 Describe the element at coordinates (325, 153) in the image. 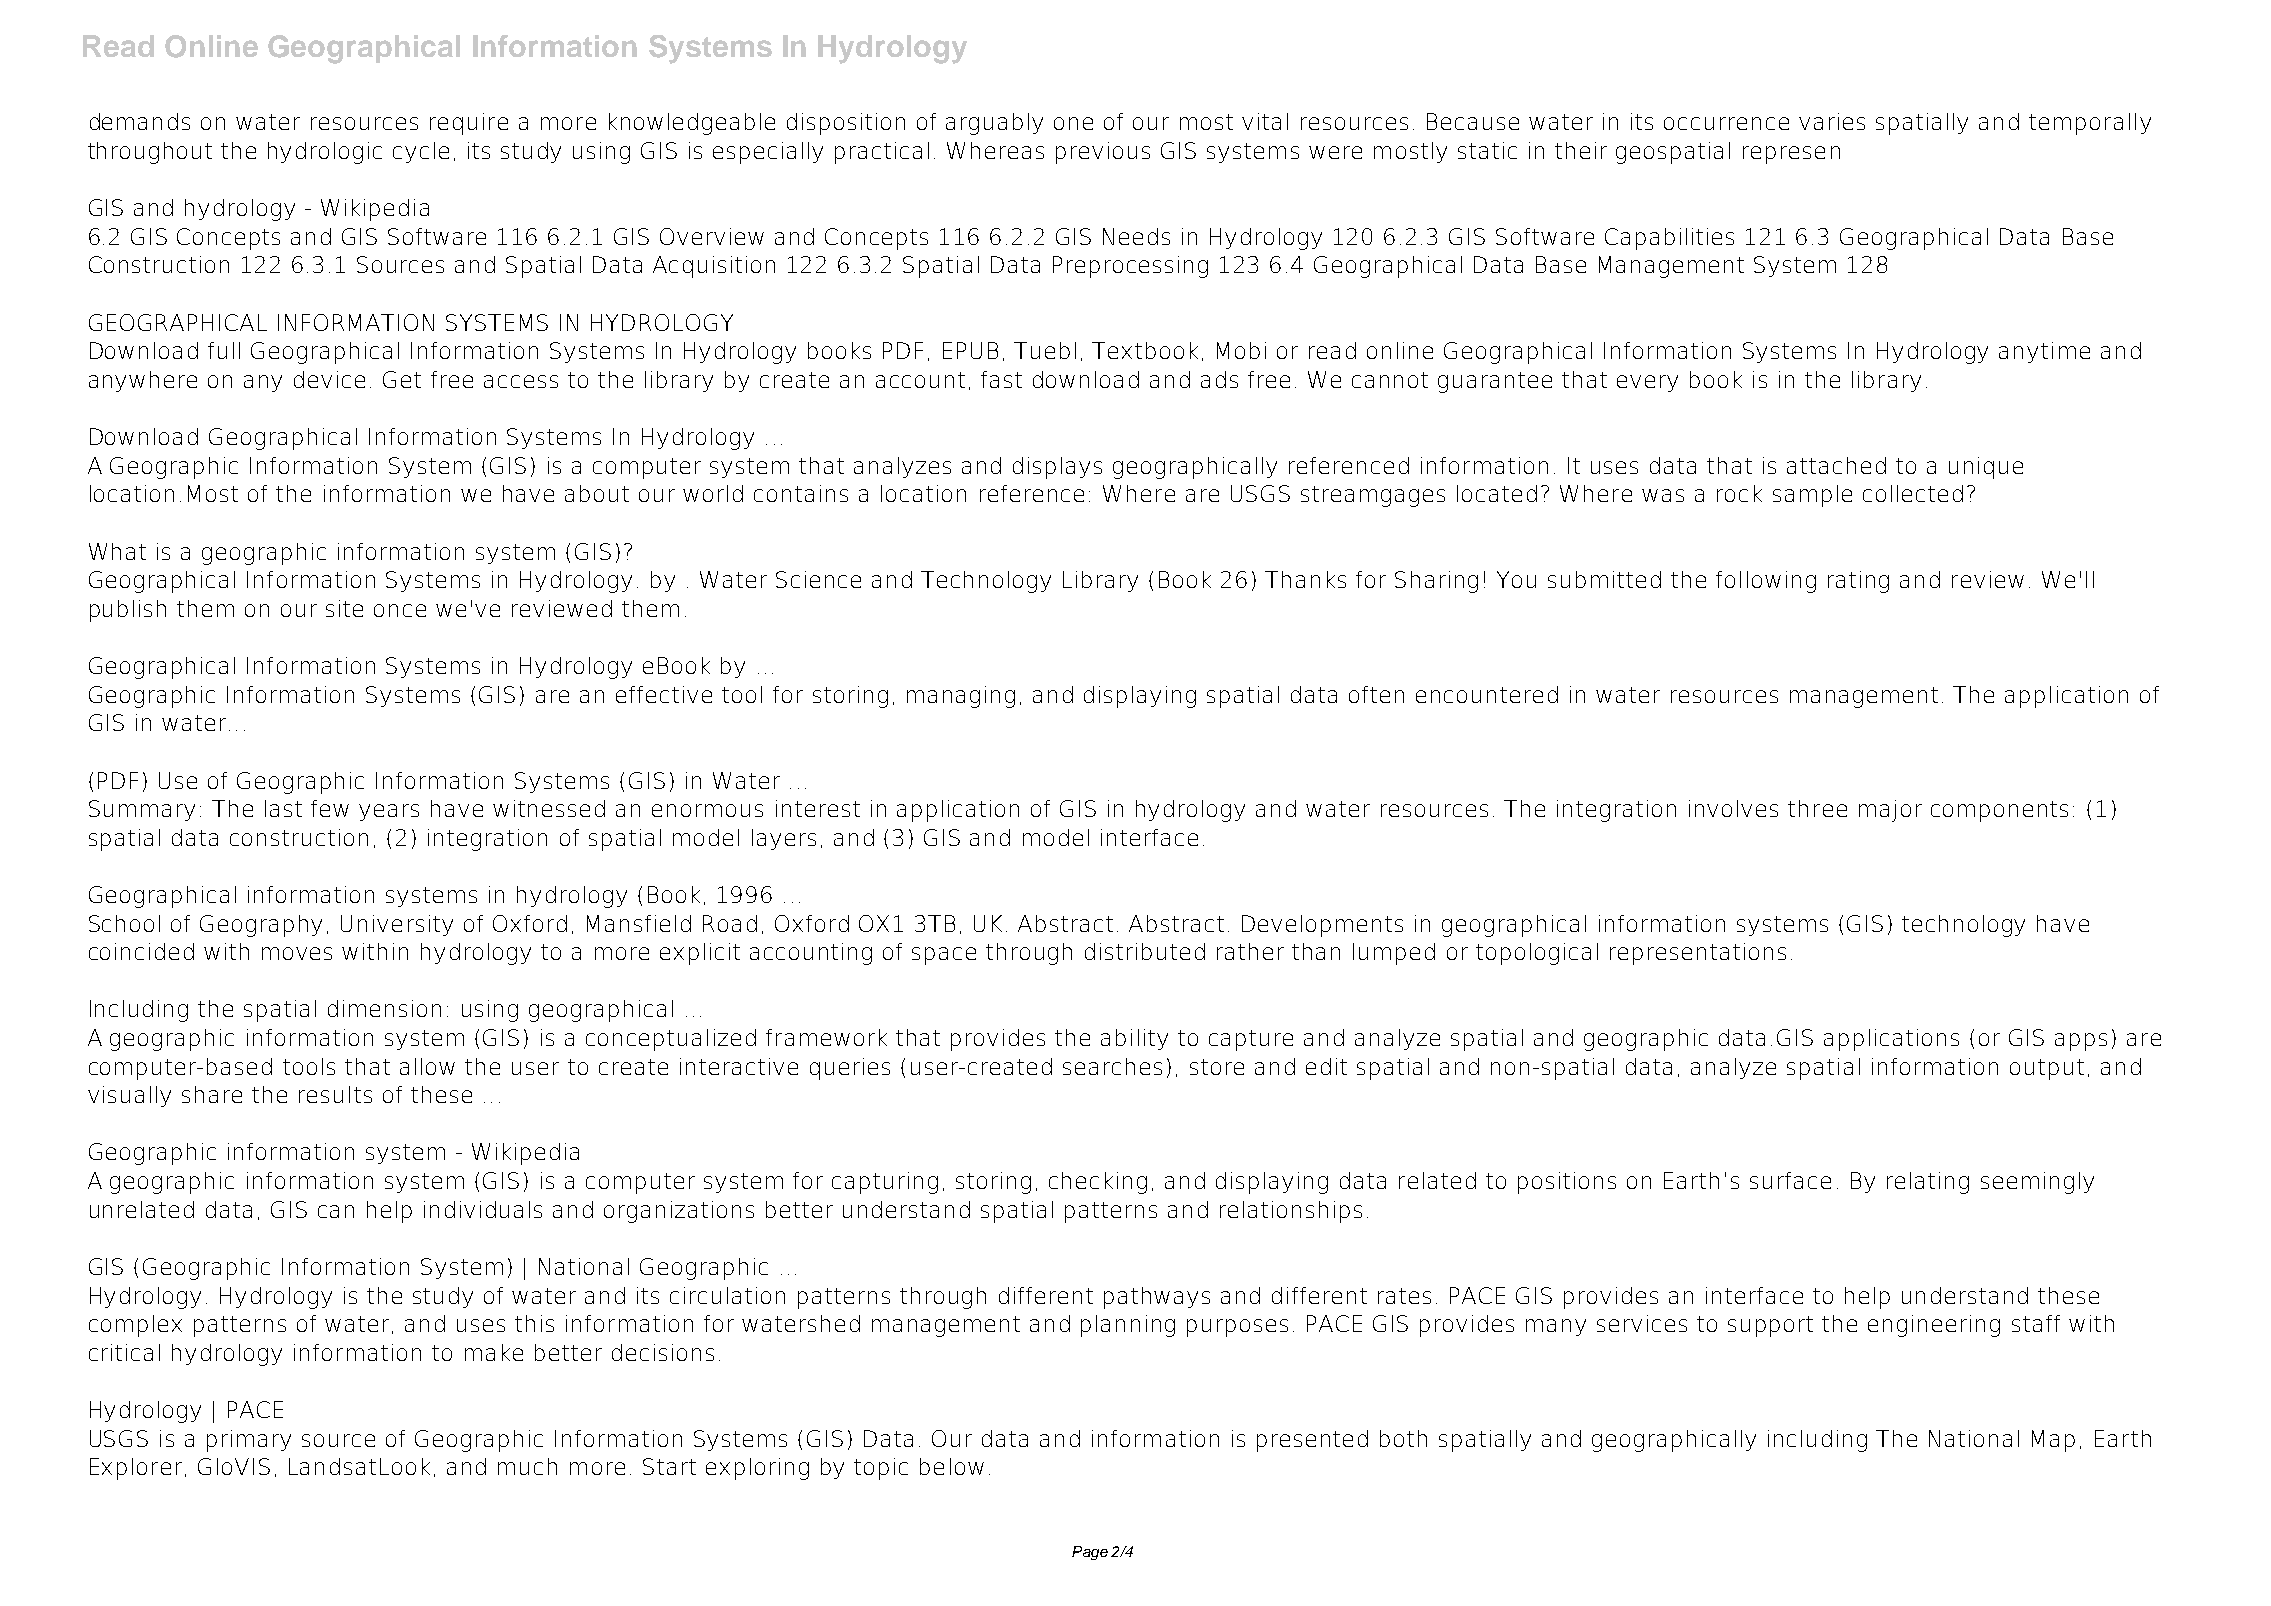

I see `hydrologic` at that location.
